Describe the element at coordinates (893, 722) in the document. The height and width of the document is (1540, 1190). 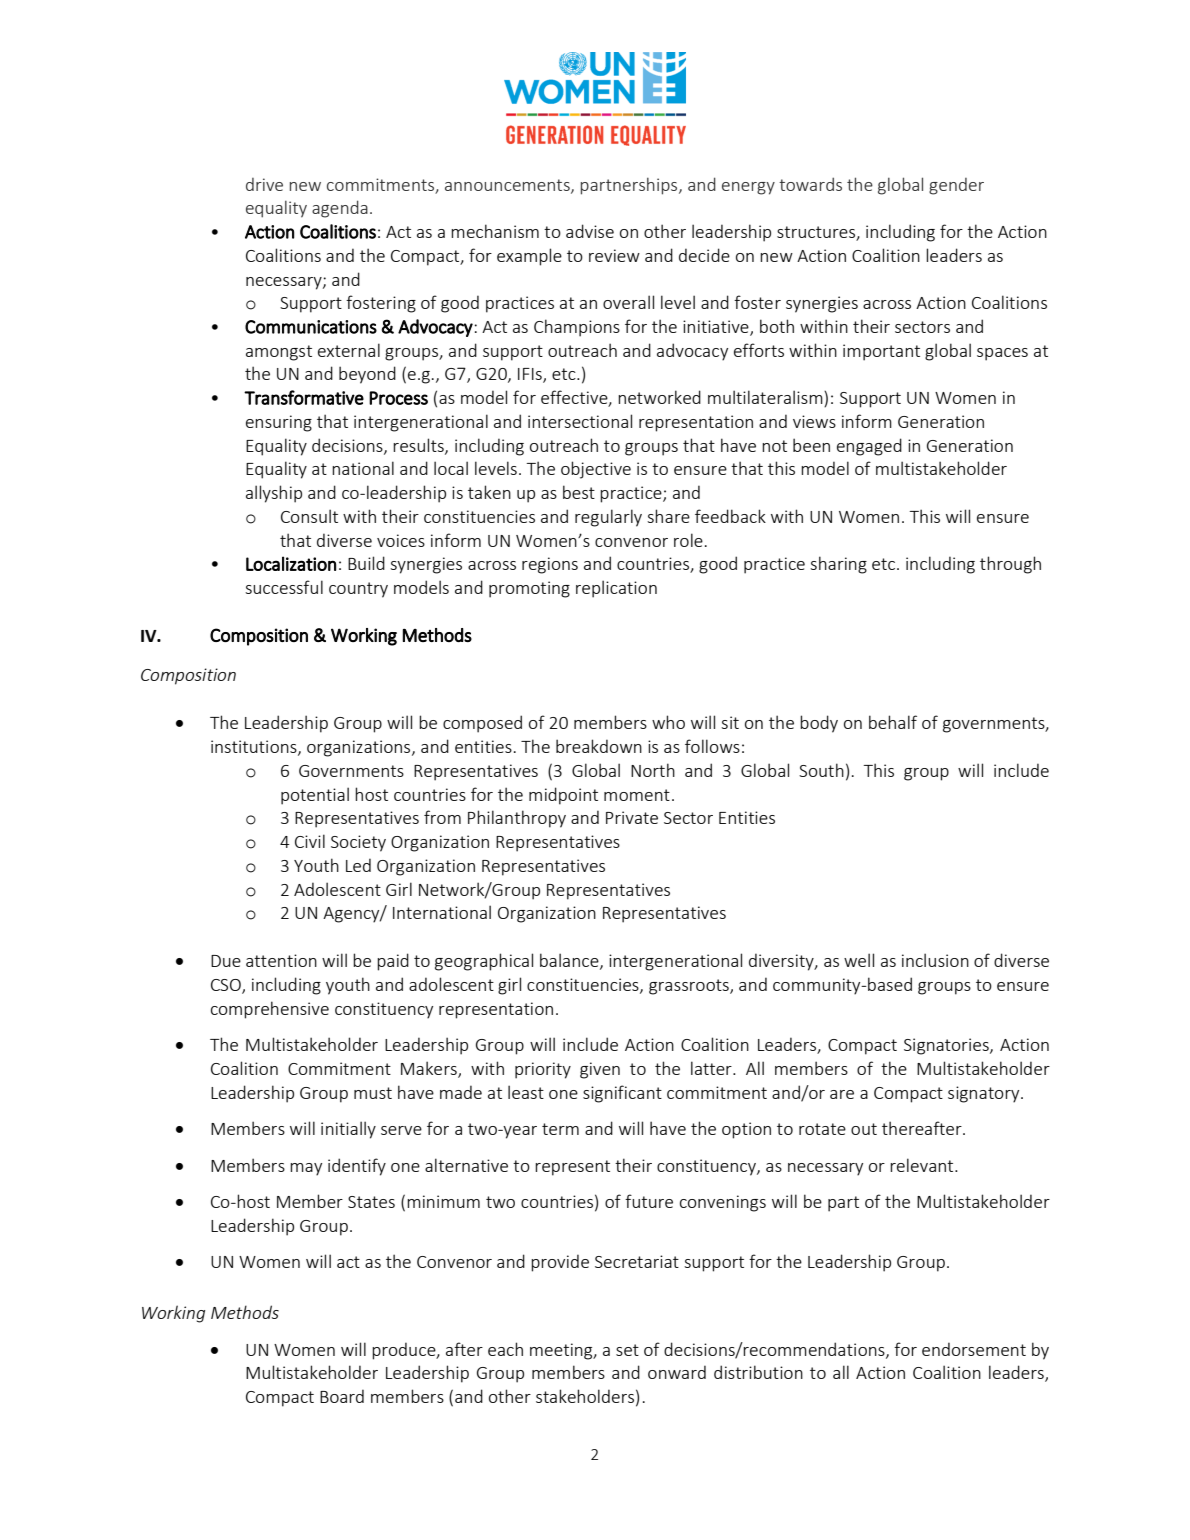
I see `behalf` at that location.
